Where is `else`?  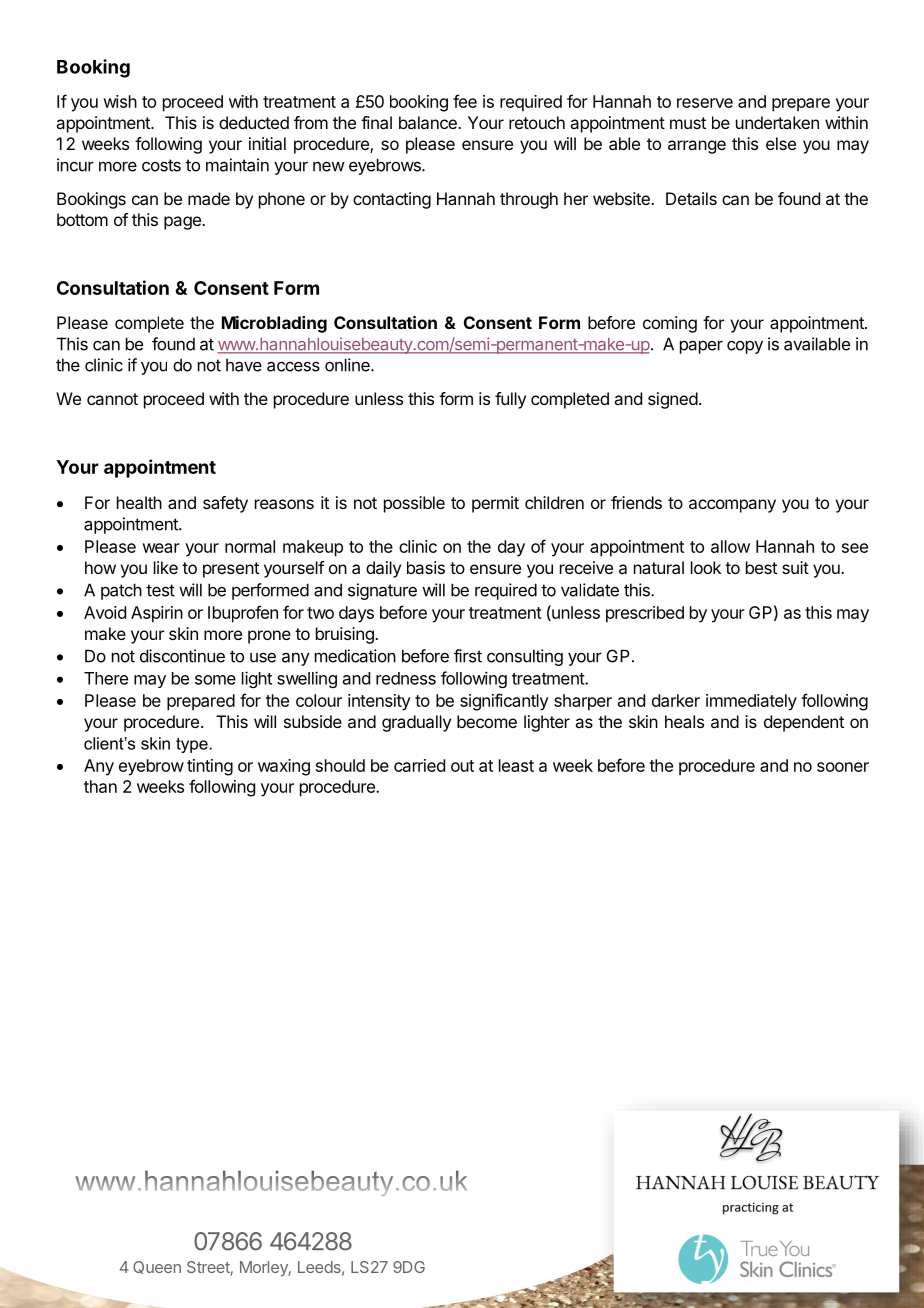 else is located at coordinates (781, 143).
